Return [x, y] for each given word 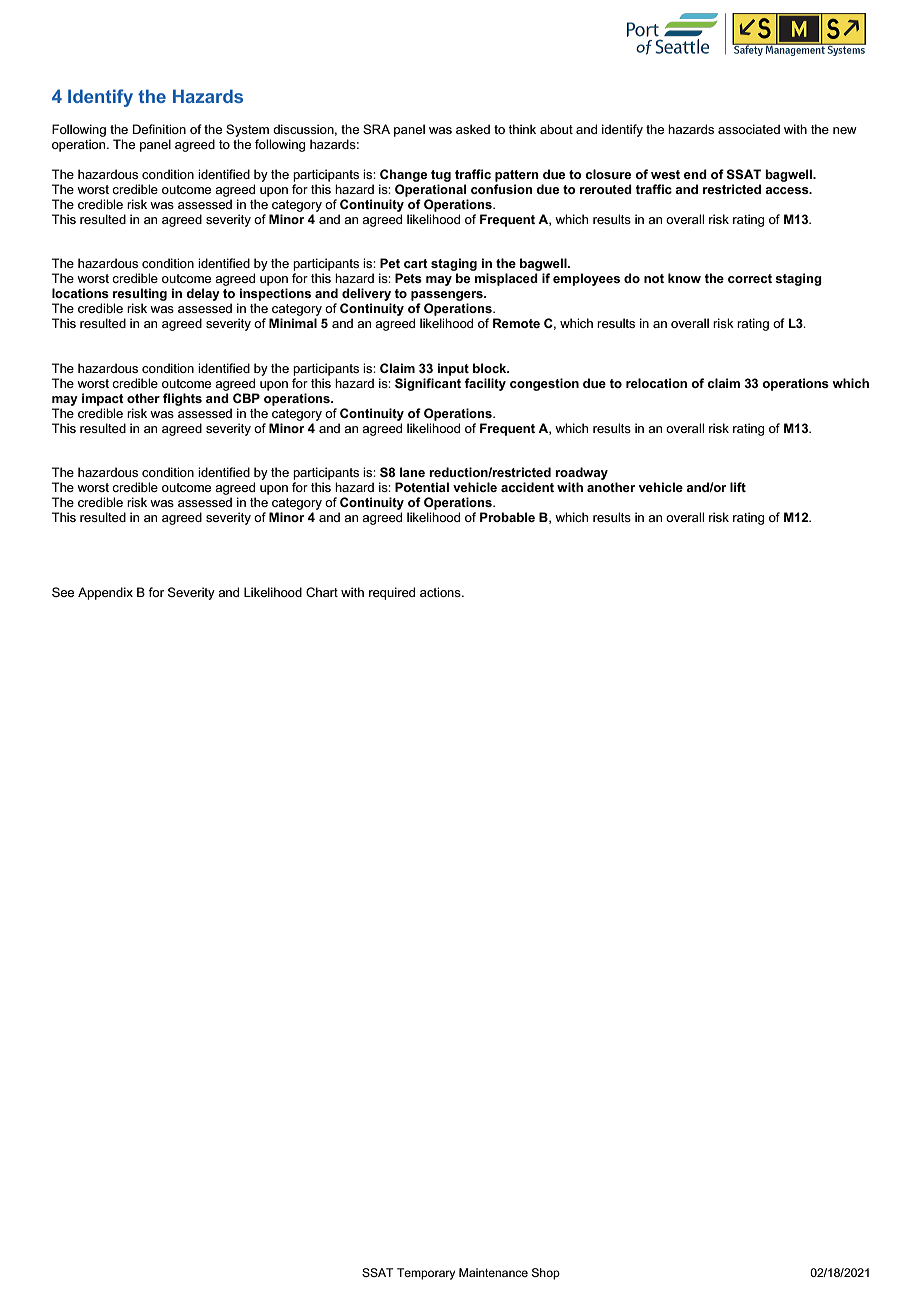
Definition [159, 129]
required [392, 593]
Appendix [105, 593]
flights [182, 399]
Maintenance [493, 1272]
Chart [322, 592]
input [453, 369]
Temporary [426, 1274]
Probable [507, 517]
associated [749, 129]
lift [738, 487]
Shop [546, 1274]
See [63, 592]
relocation [656, 383]
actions [441, 592]
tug [441, 176]
